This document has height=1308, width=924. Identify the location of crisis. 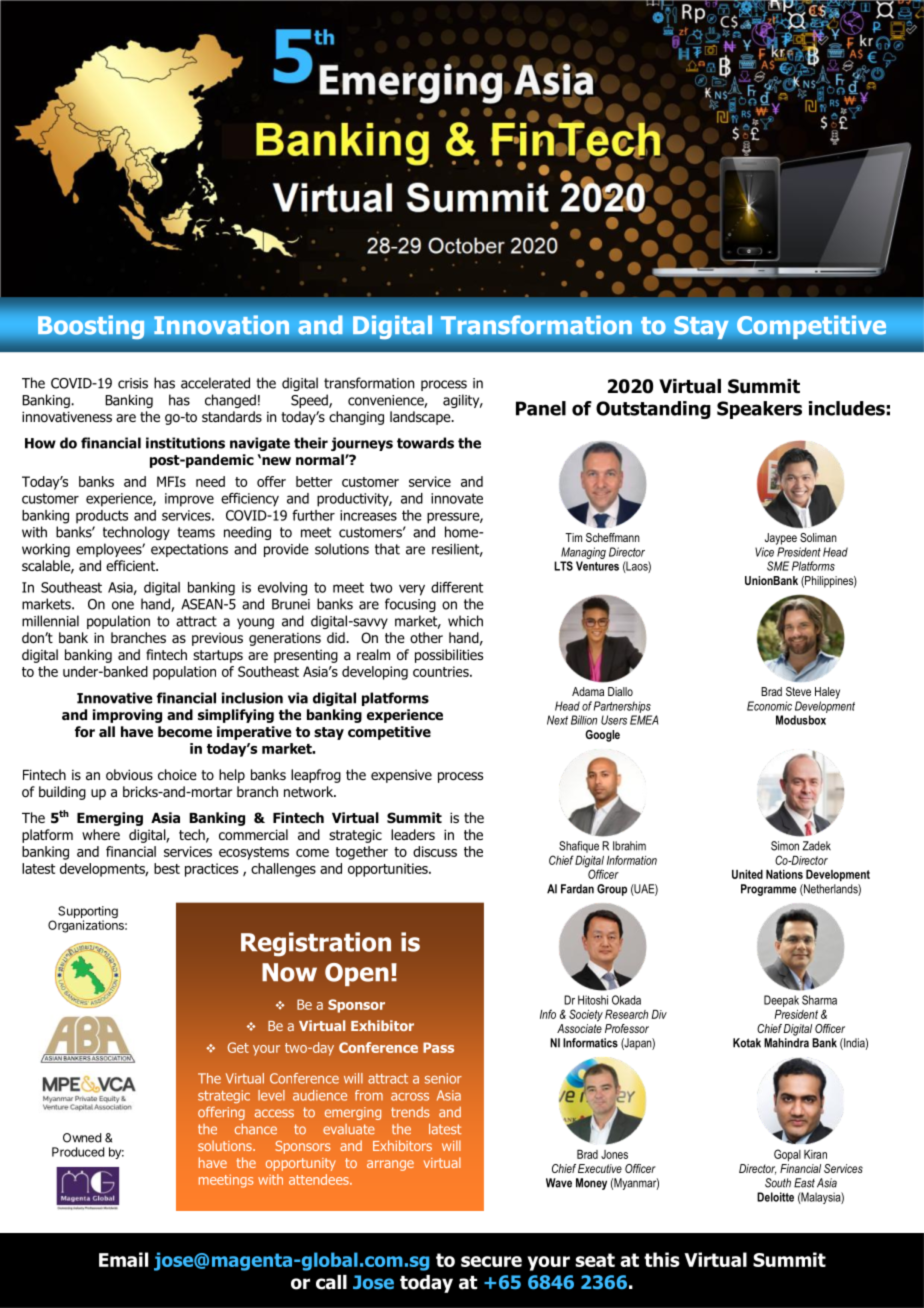
(133, 383).
